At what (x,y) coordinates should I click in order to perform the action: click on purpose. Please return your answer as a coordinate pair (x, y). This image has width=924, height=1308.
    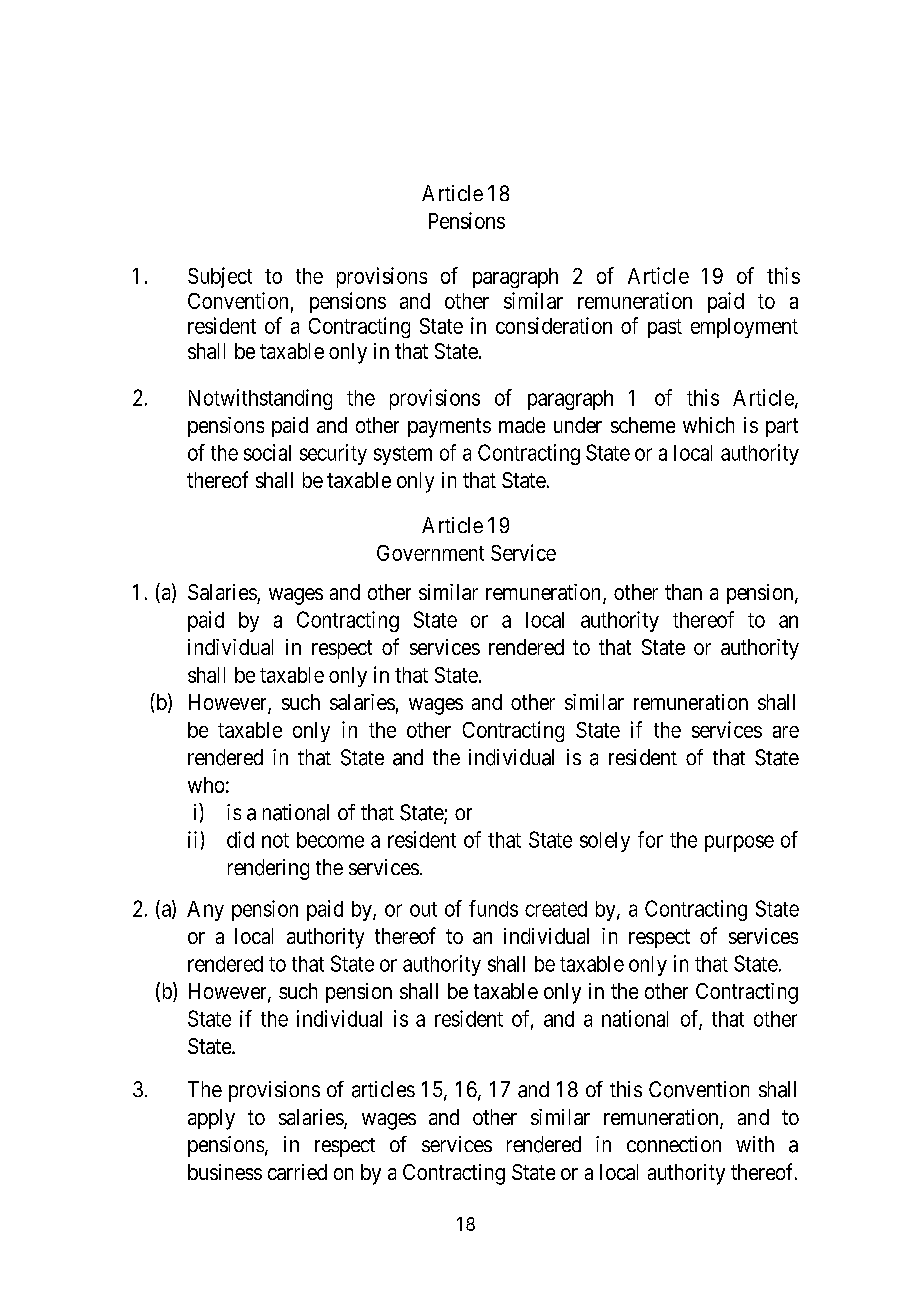
    Looking at the image, I should click on (739, 843).
